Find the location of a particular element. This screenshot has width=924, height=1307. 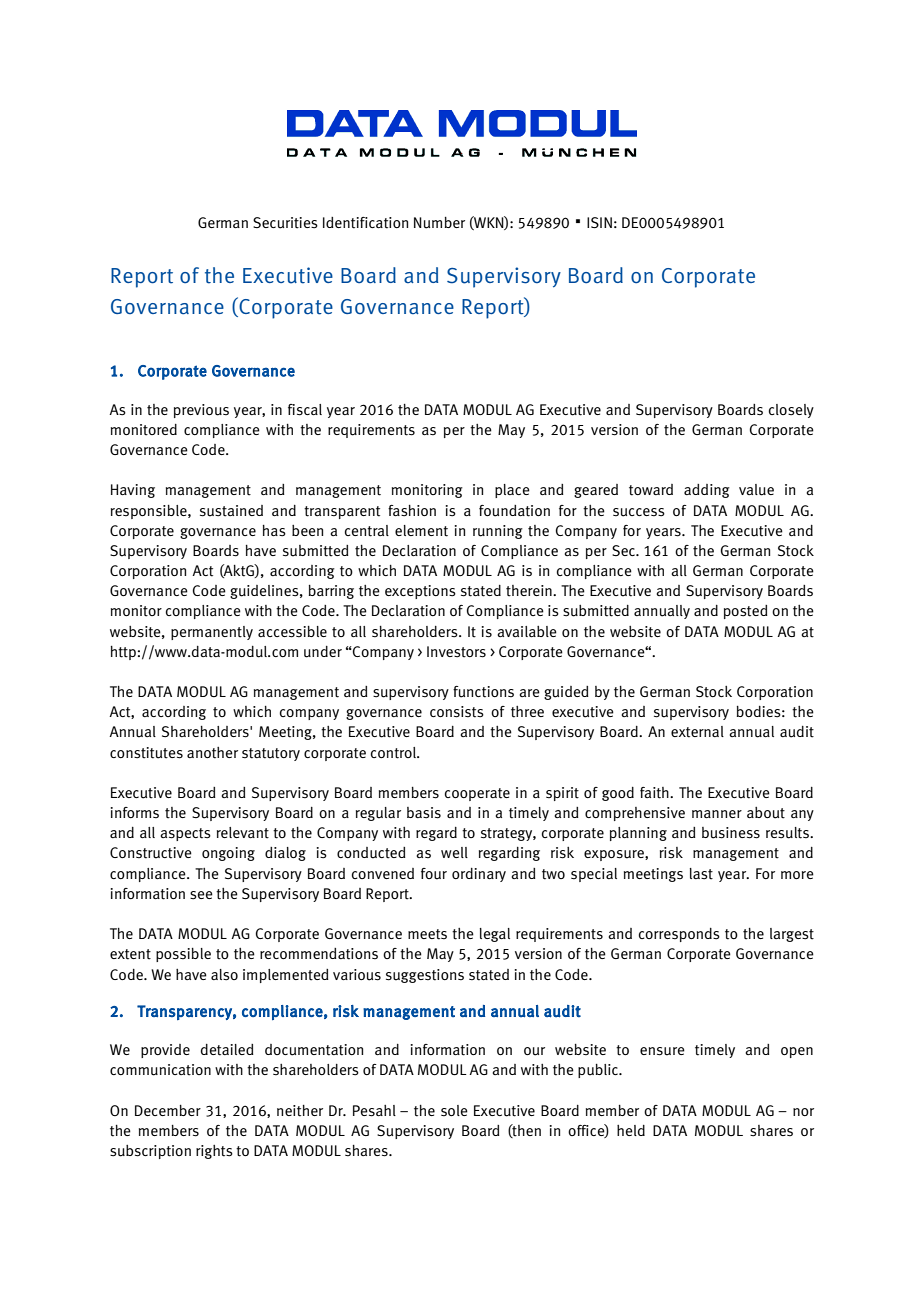

sole is located at coordinates (454, 1110).
